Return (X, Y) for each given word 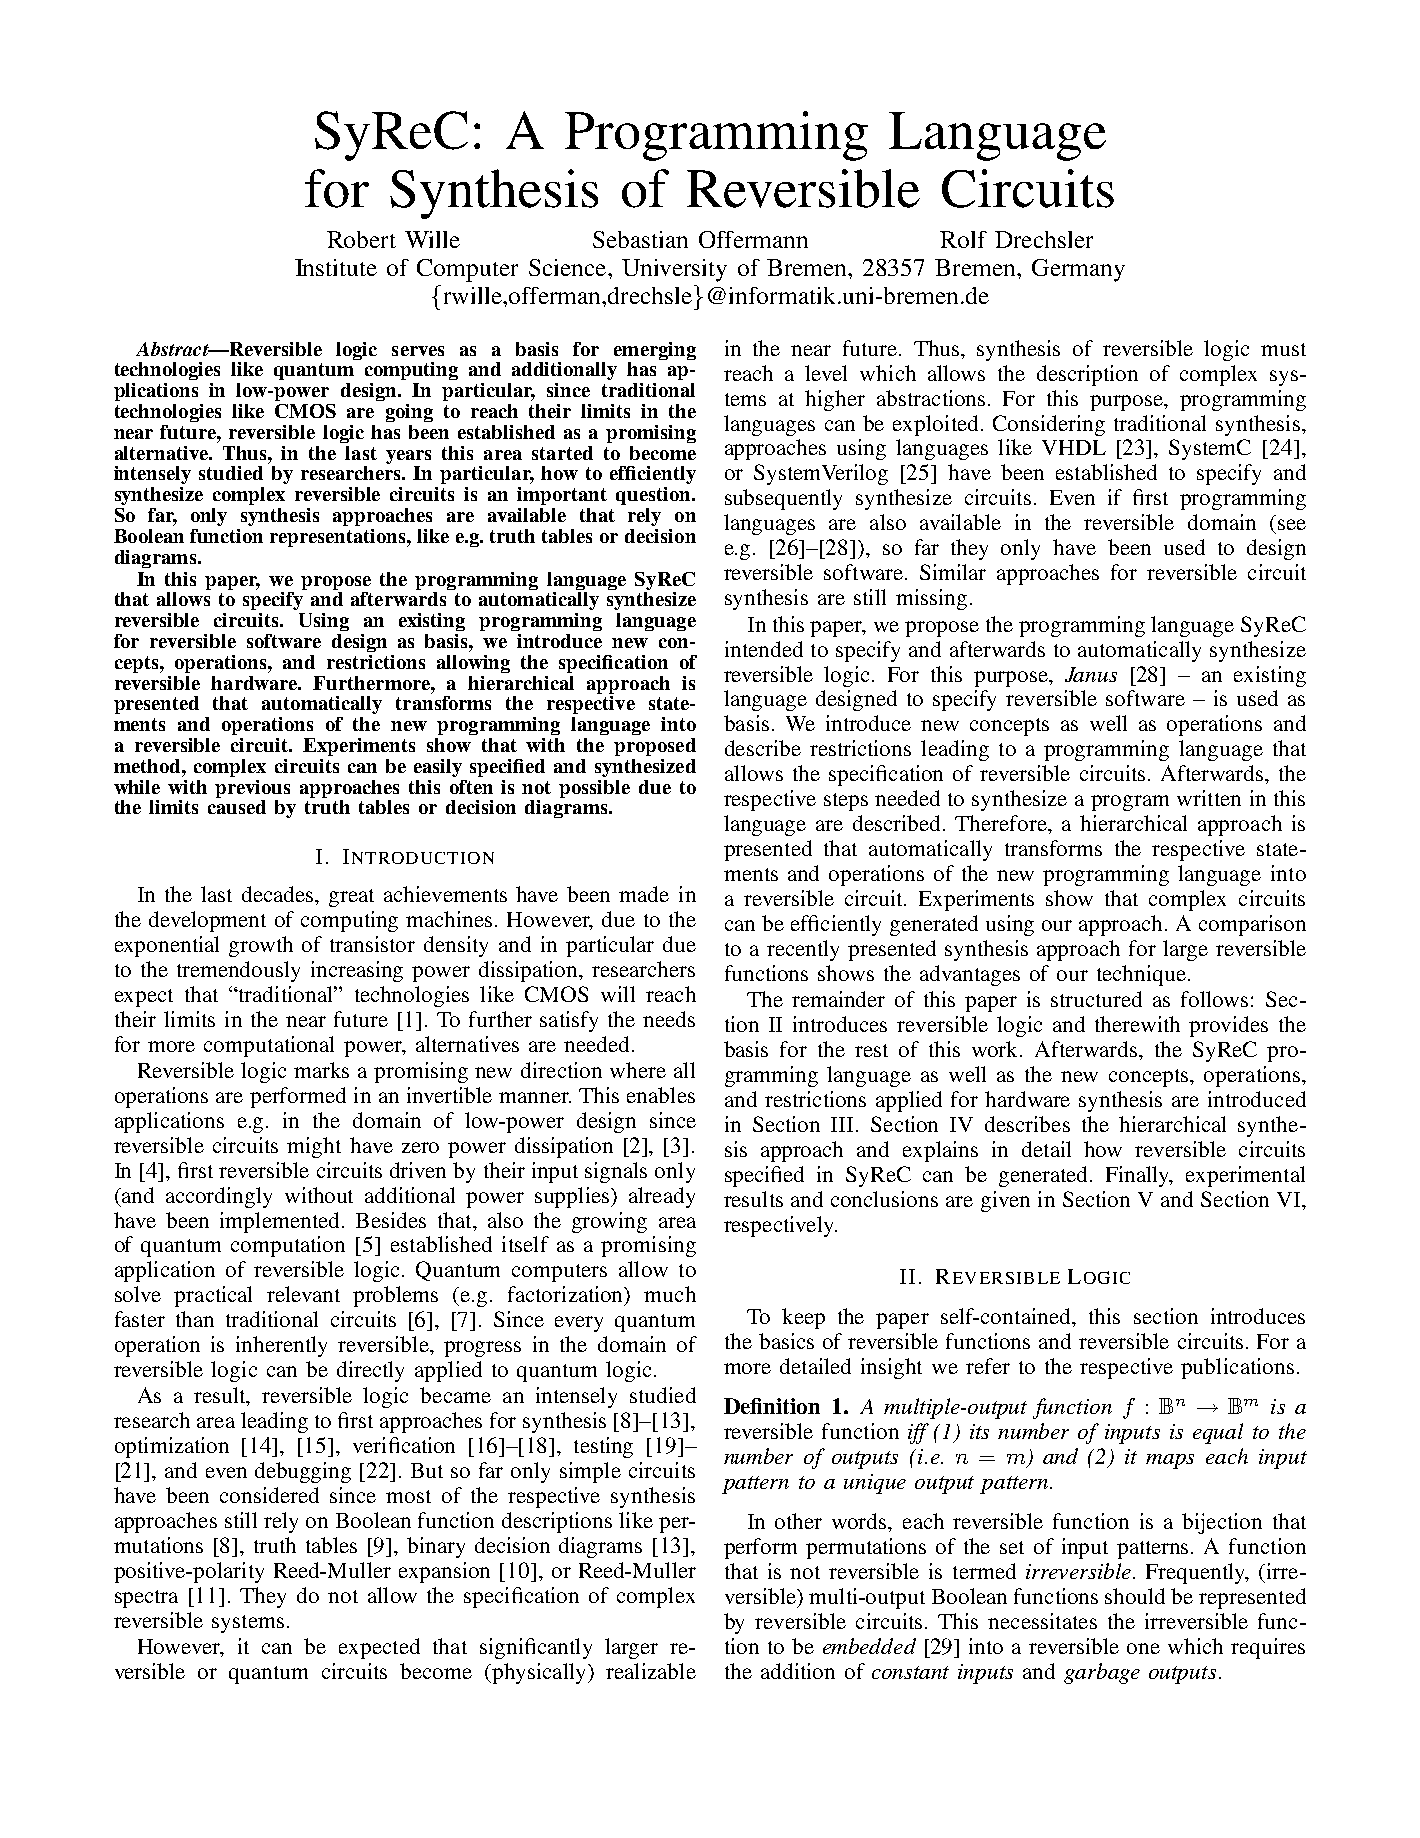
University (674, 270)
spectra (146, 1599)
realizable (651, 1671)
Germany (1078, 270)
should (1135, 1596)
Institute (336, 267)
